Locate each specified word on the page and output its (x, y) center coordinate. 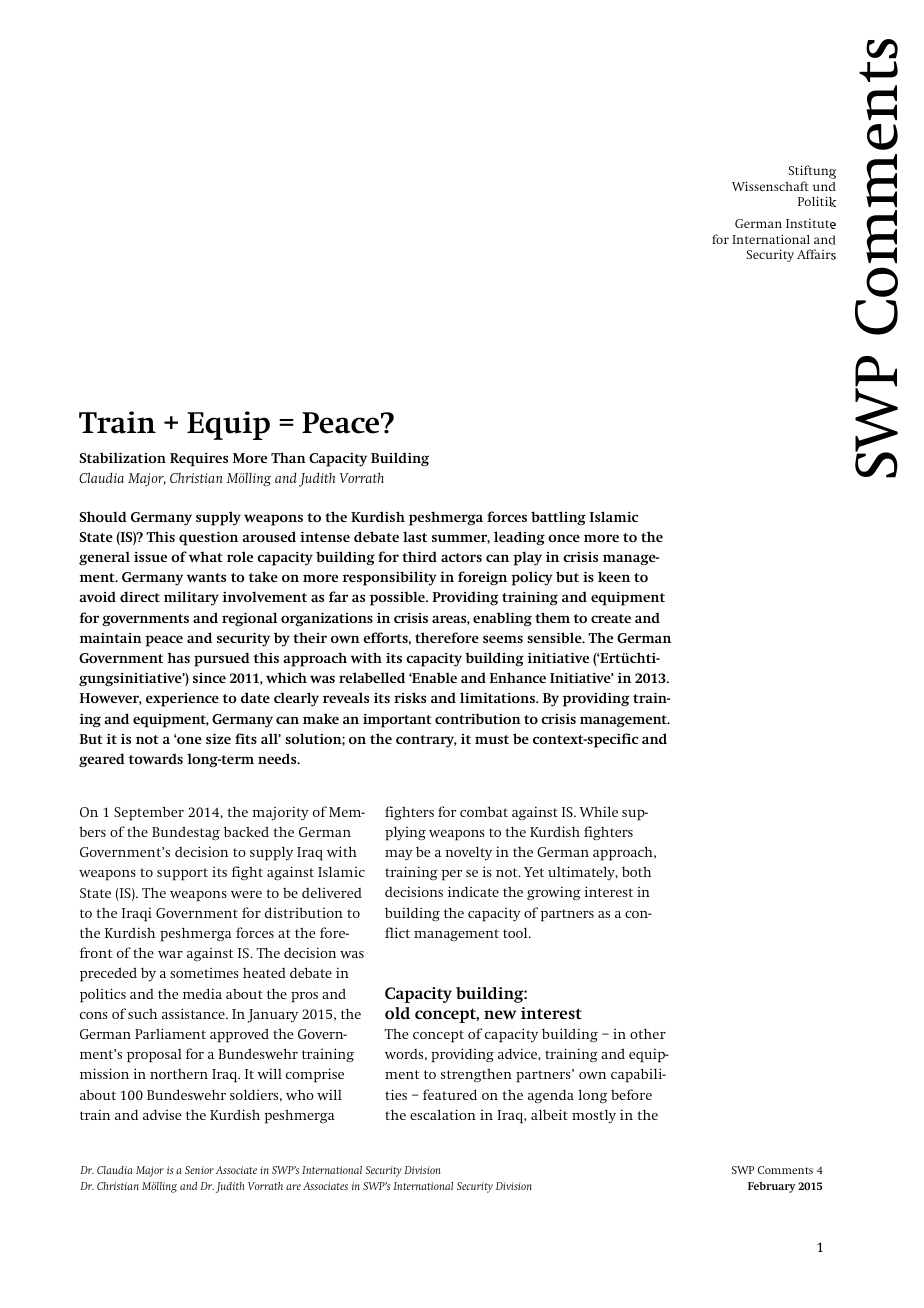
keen (614, 576)
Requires (199, 460)
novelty (468, 853)
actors (461, 557)
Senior (199, 1170)
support (182, 874)
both (636, 871)
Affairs (816, 254)
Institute (811, 224)
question (208, 539)
